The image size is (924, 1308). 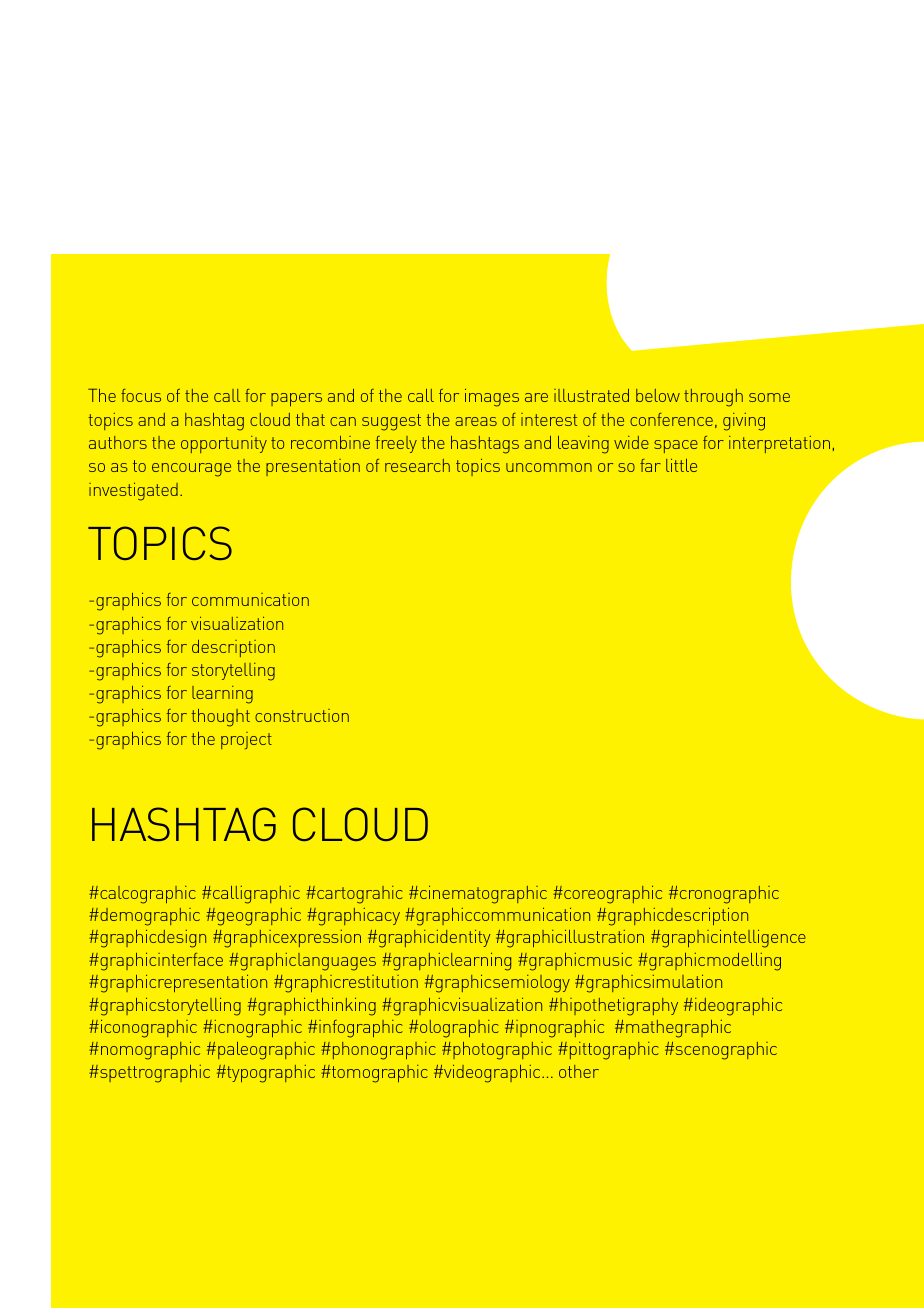 I want to click on demographic, so click(x=149, y=917).
